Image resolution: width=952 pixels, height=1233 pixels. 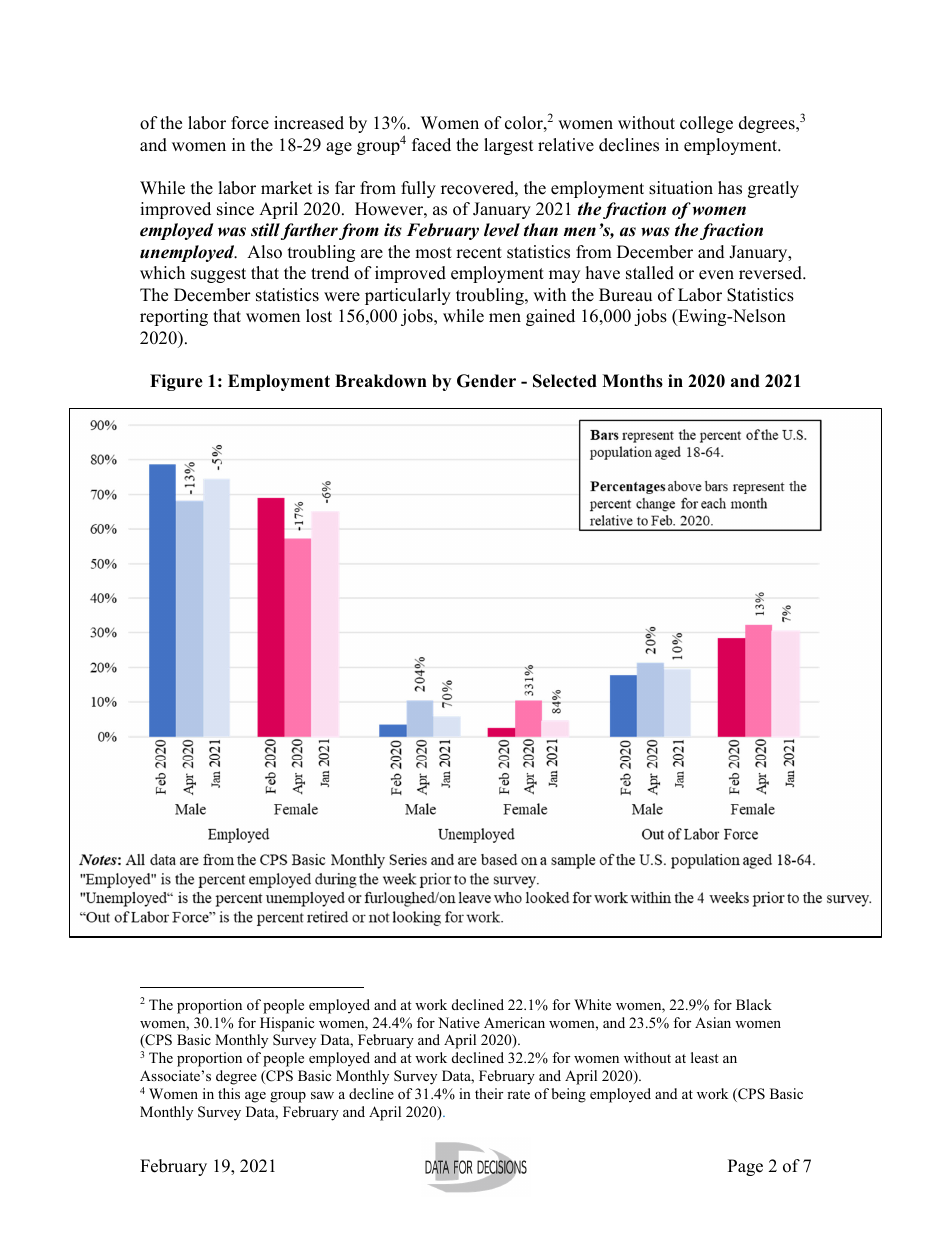 What do you see at coordinates (486, 381) in the screenshot?
I see `Gender` at bounding box center [486, 381].
